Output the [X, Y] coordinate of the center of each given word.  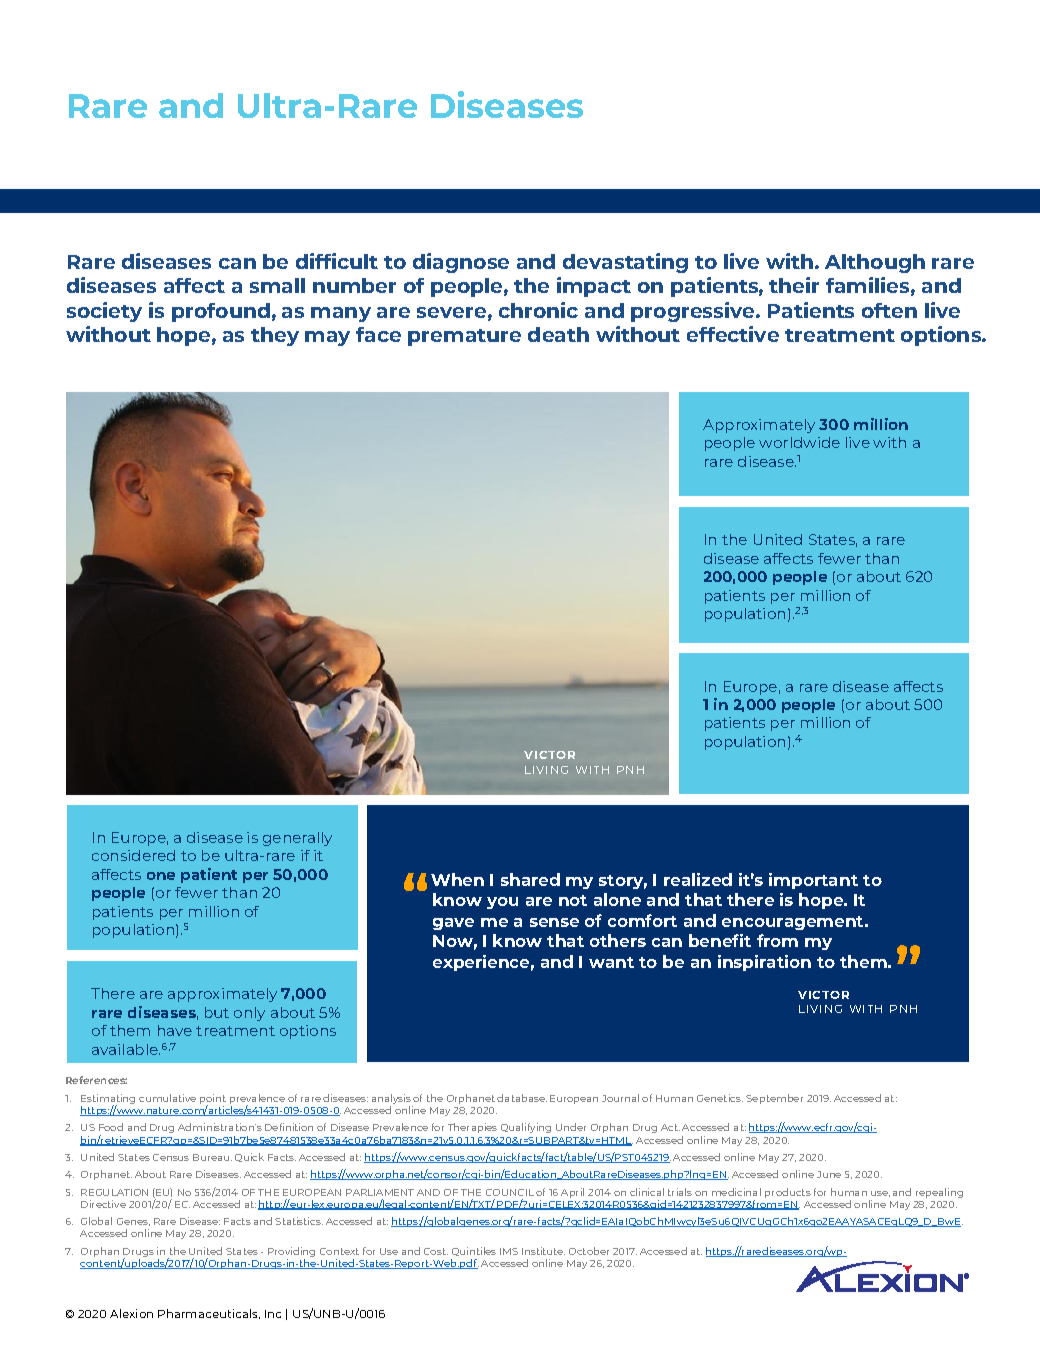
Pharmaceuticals [209, 1314]
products [788, 1193]
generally [297, 839]
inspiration [764, 963]
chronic [538, 310]
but [217, 1012]
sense [554, 922]
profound [221, 312]
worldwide [799, 442]
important [813, 881]
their [794, 285]
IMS [509, 1251]
